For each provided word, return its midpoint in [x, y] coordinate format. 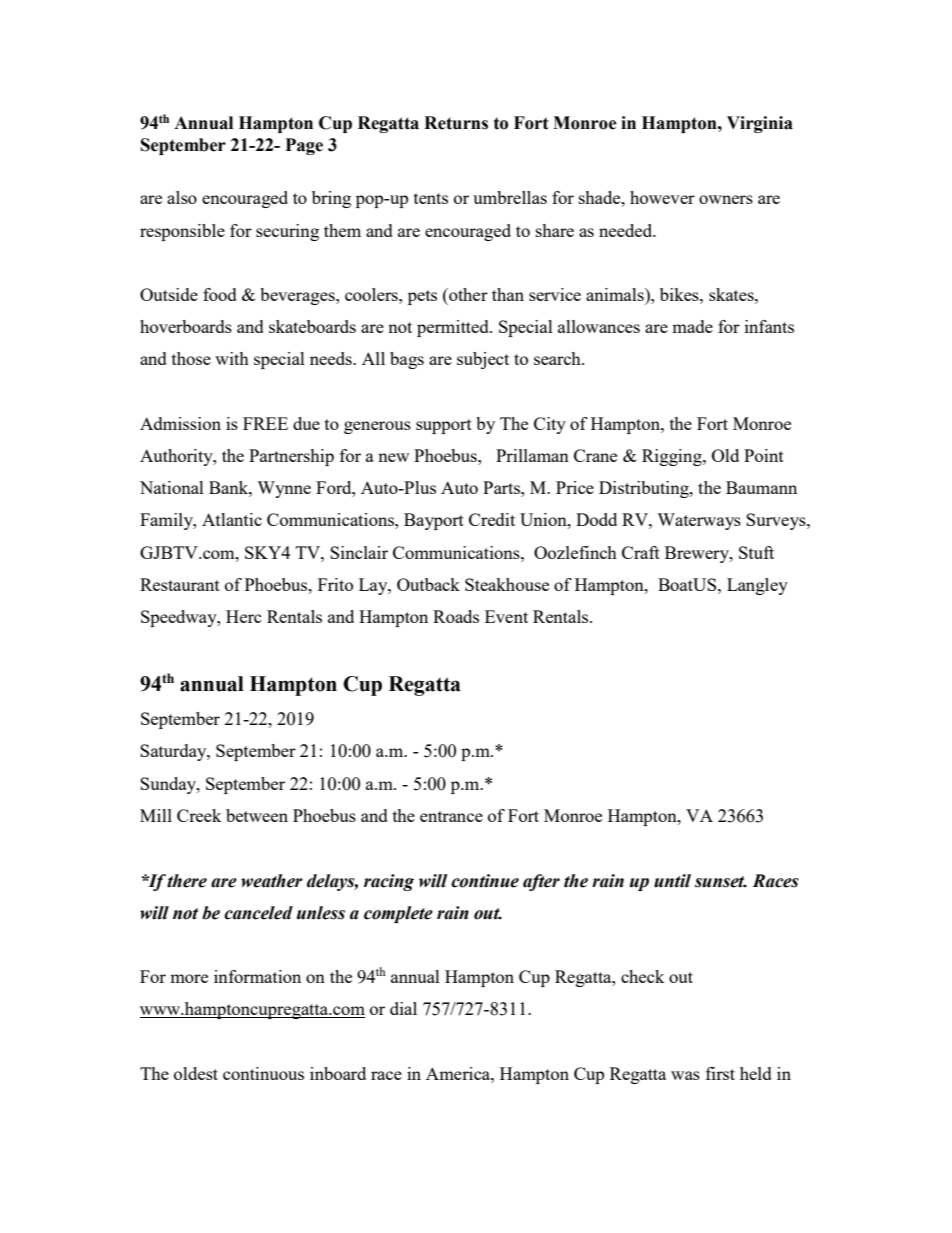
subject [483, 360]
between [257, 815]
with [232, 358]
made [692, 326]
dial [403, 1008]
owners [726, 199]
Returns [456, 123]
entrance [451, 816]
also [182, 197]
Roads [456, 616]
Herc [244, 616]
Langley [757, 586]
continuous [263, 1073]
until [672, 881]
